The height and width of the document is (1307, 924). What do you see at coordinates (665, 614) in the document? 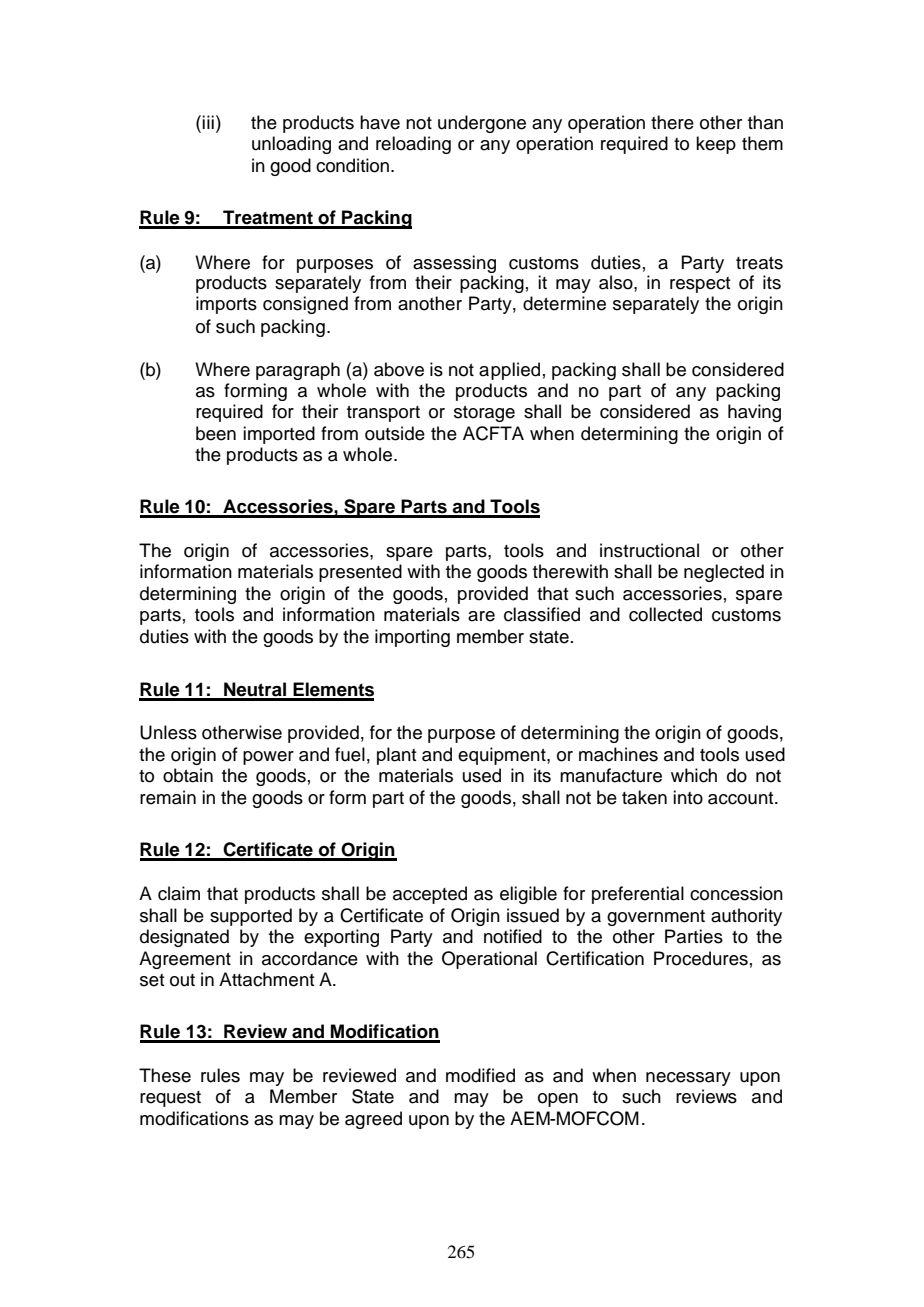
I see `collected` at bounding box center [665, 614].
